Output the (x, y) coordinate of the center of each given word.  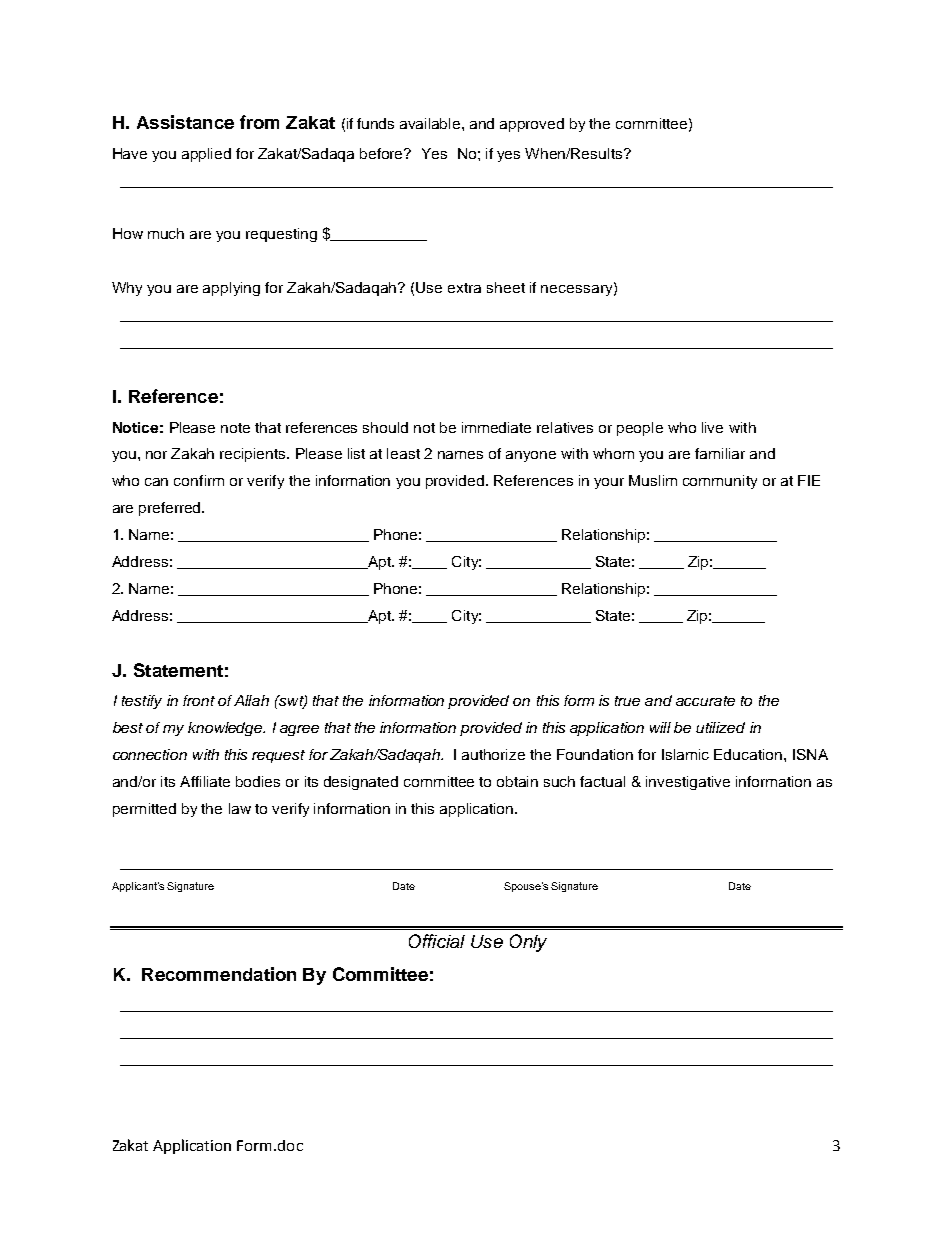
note (235, 428)
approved (532, 125)
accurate (705, 701)
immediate (496, 427)
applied (206, 155)
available (431, 123)
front (199, 700)
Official (437, 941)
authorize (493, 754)
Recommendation (219, 974)
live (712, 427)
